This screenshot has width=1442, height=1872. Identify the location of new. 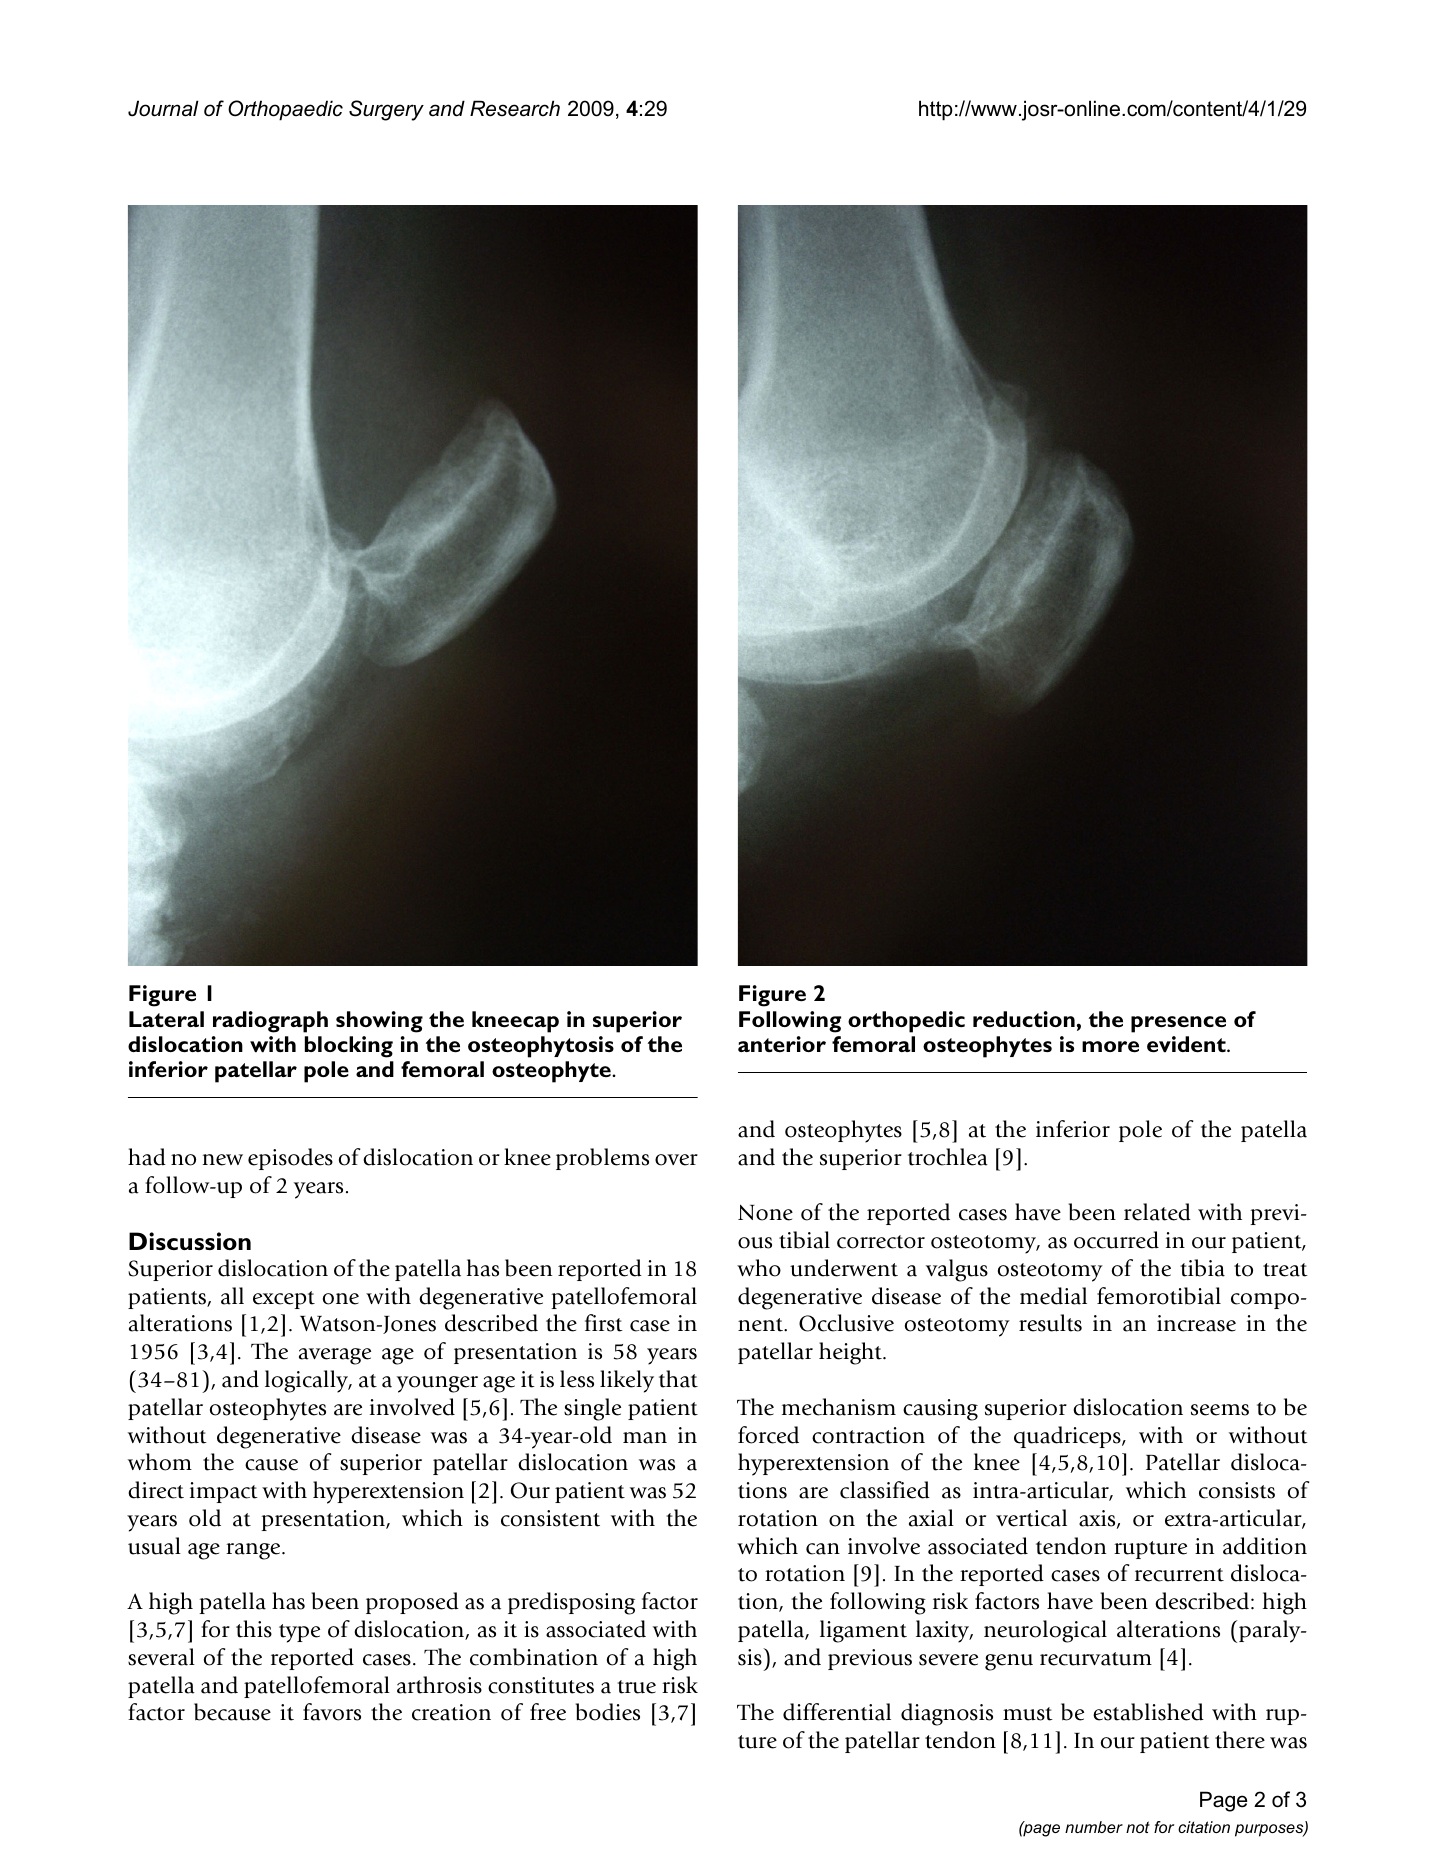
(222, 1160).
